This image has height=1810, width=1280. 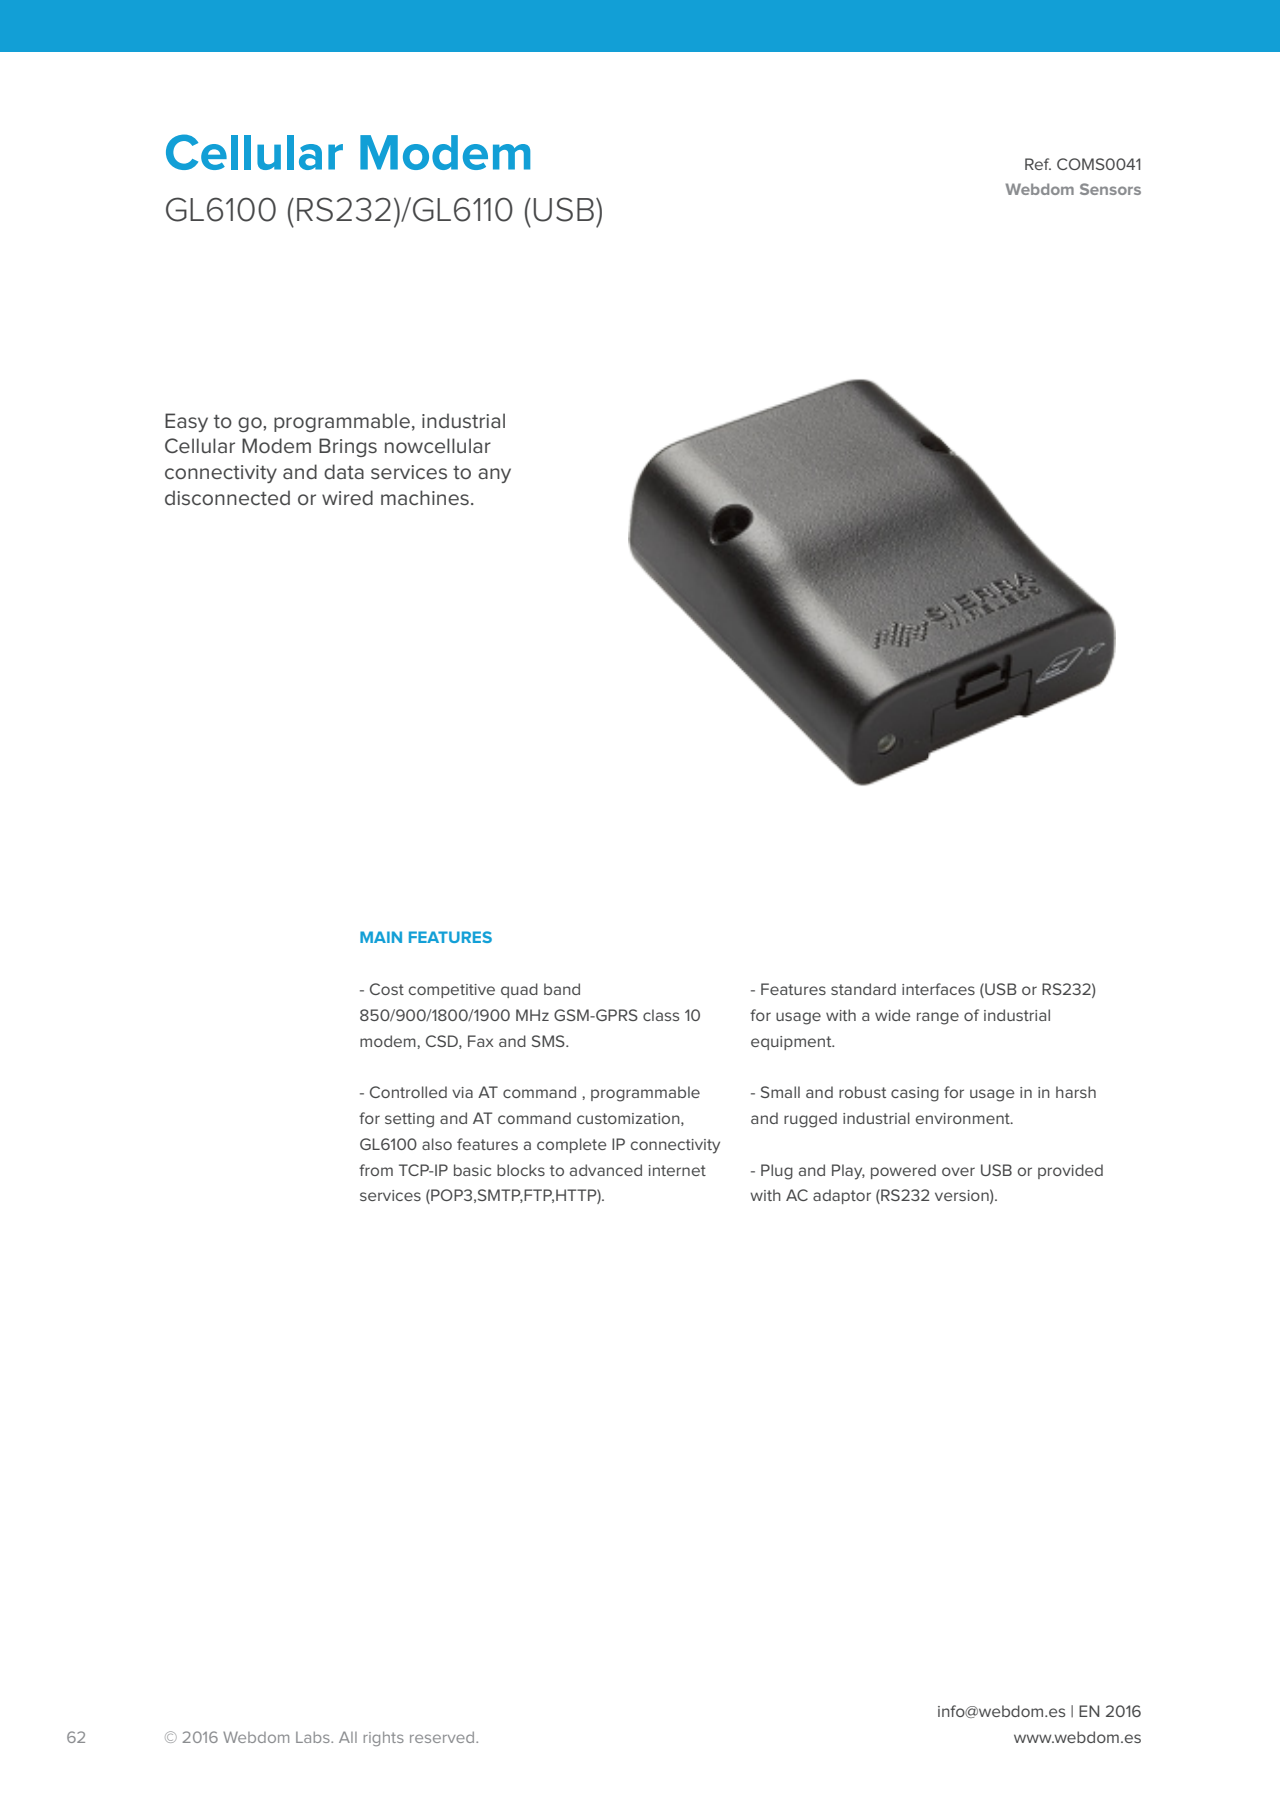 What do you see at coordinates (381, 937) in the image?
I see `MAIN` at bounding box center [381, 937].
